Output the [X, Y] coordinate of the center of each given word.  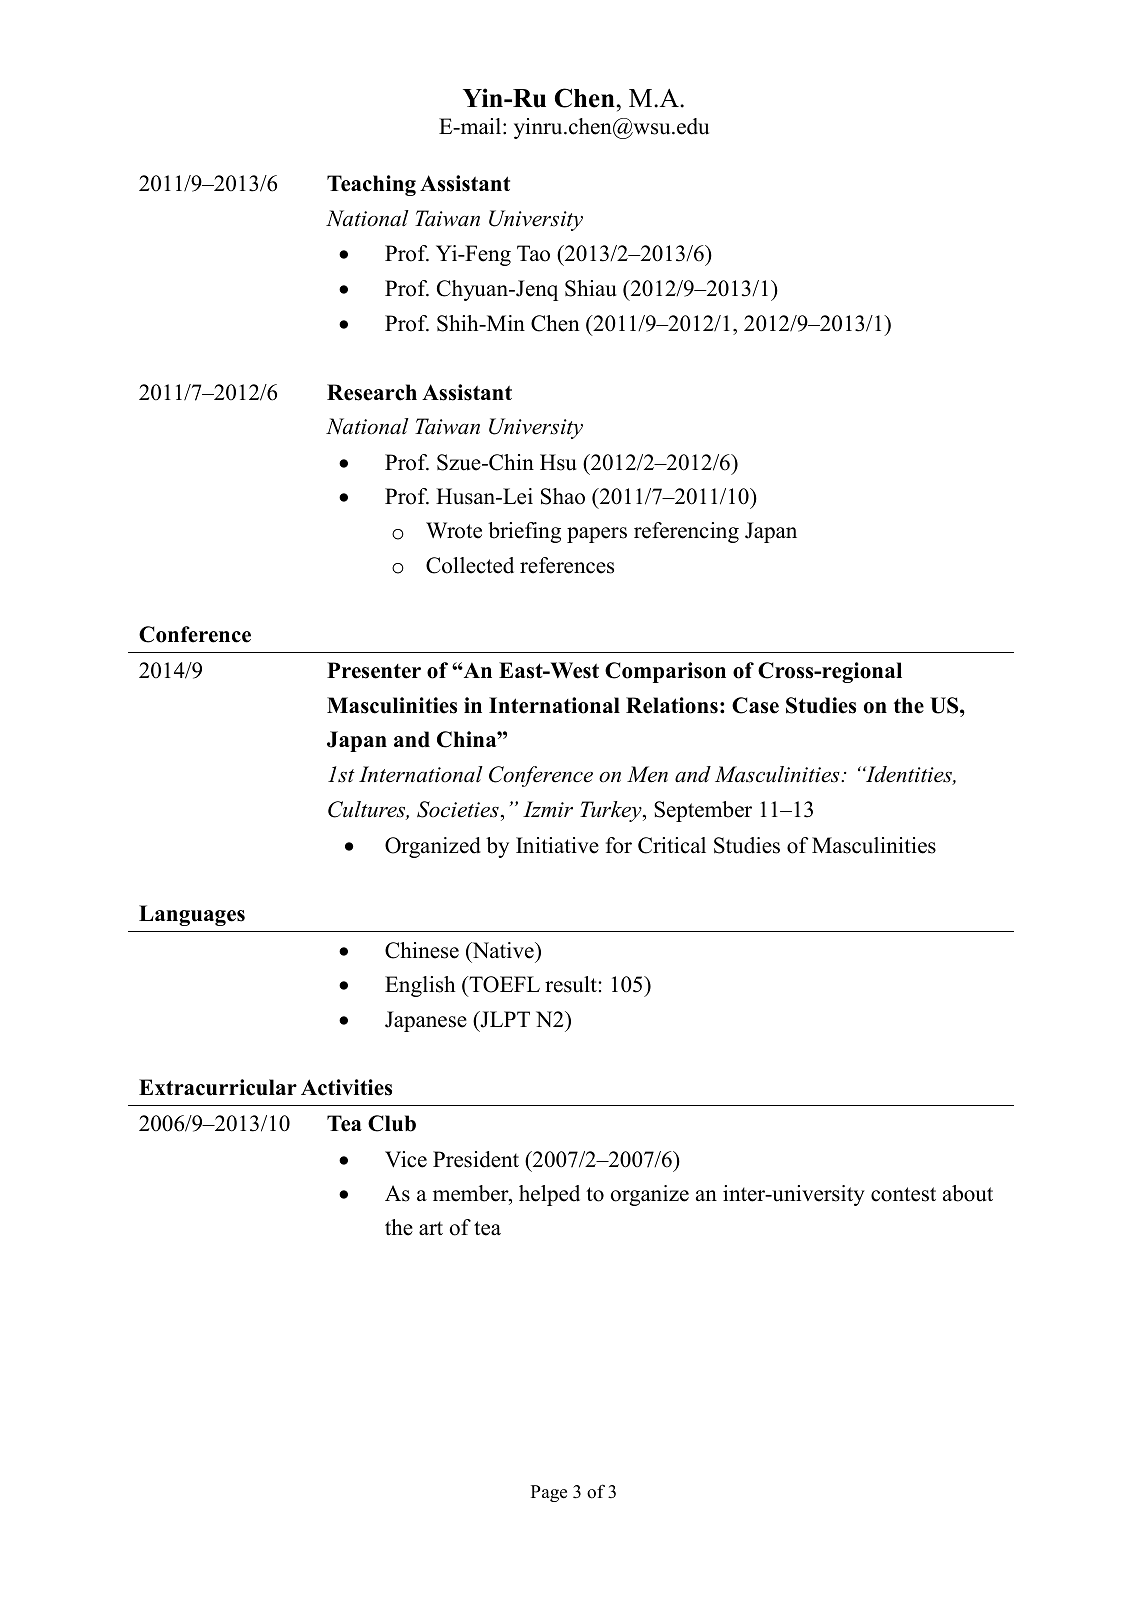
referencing [686, 532]
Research [372, 392]
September [703, 811]
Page [549, 1493]
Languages [192, 915]
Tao [533, 253]
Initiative [557, 845]
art [431, 1228]
